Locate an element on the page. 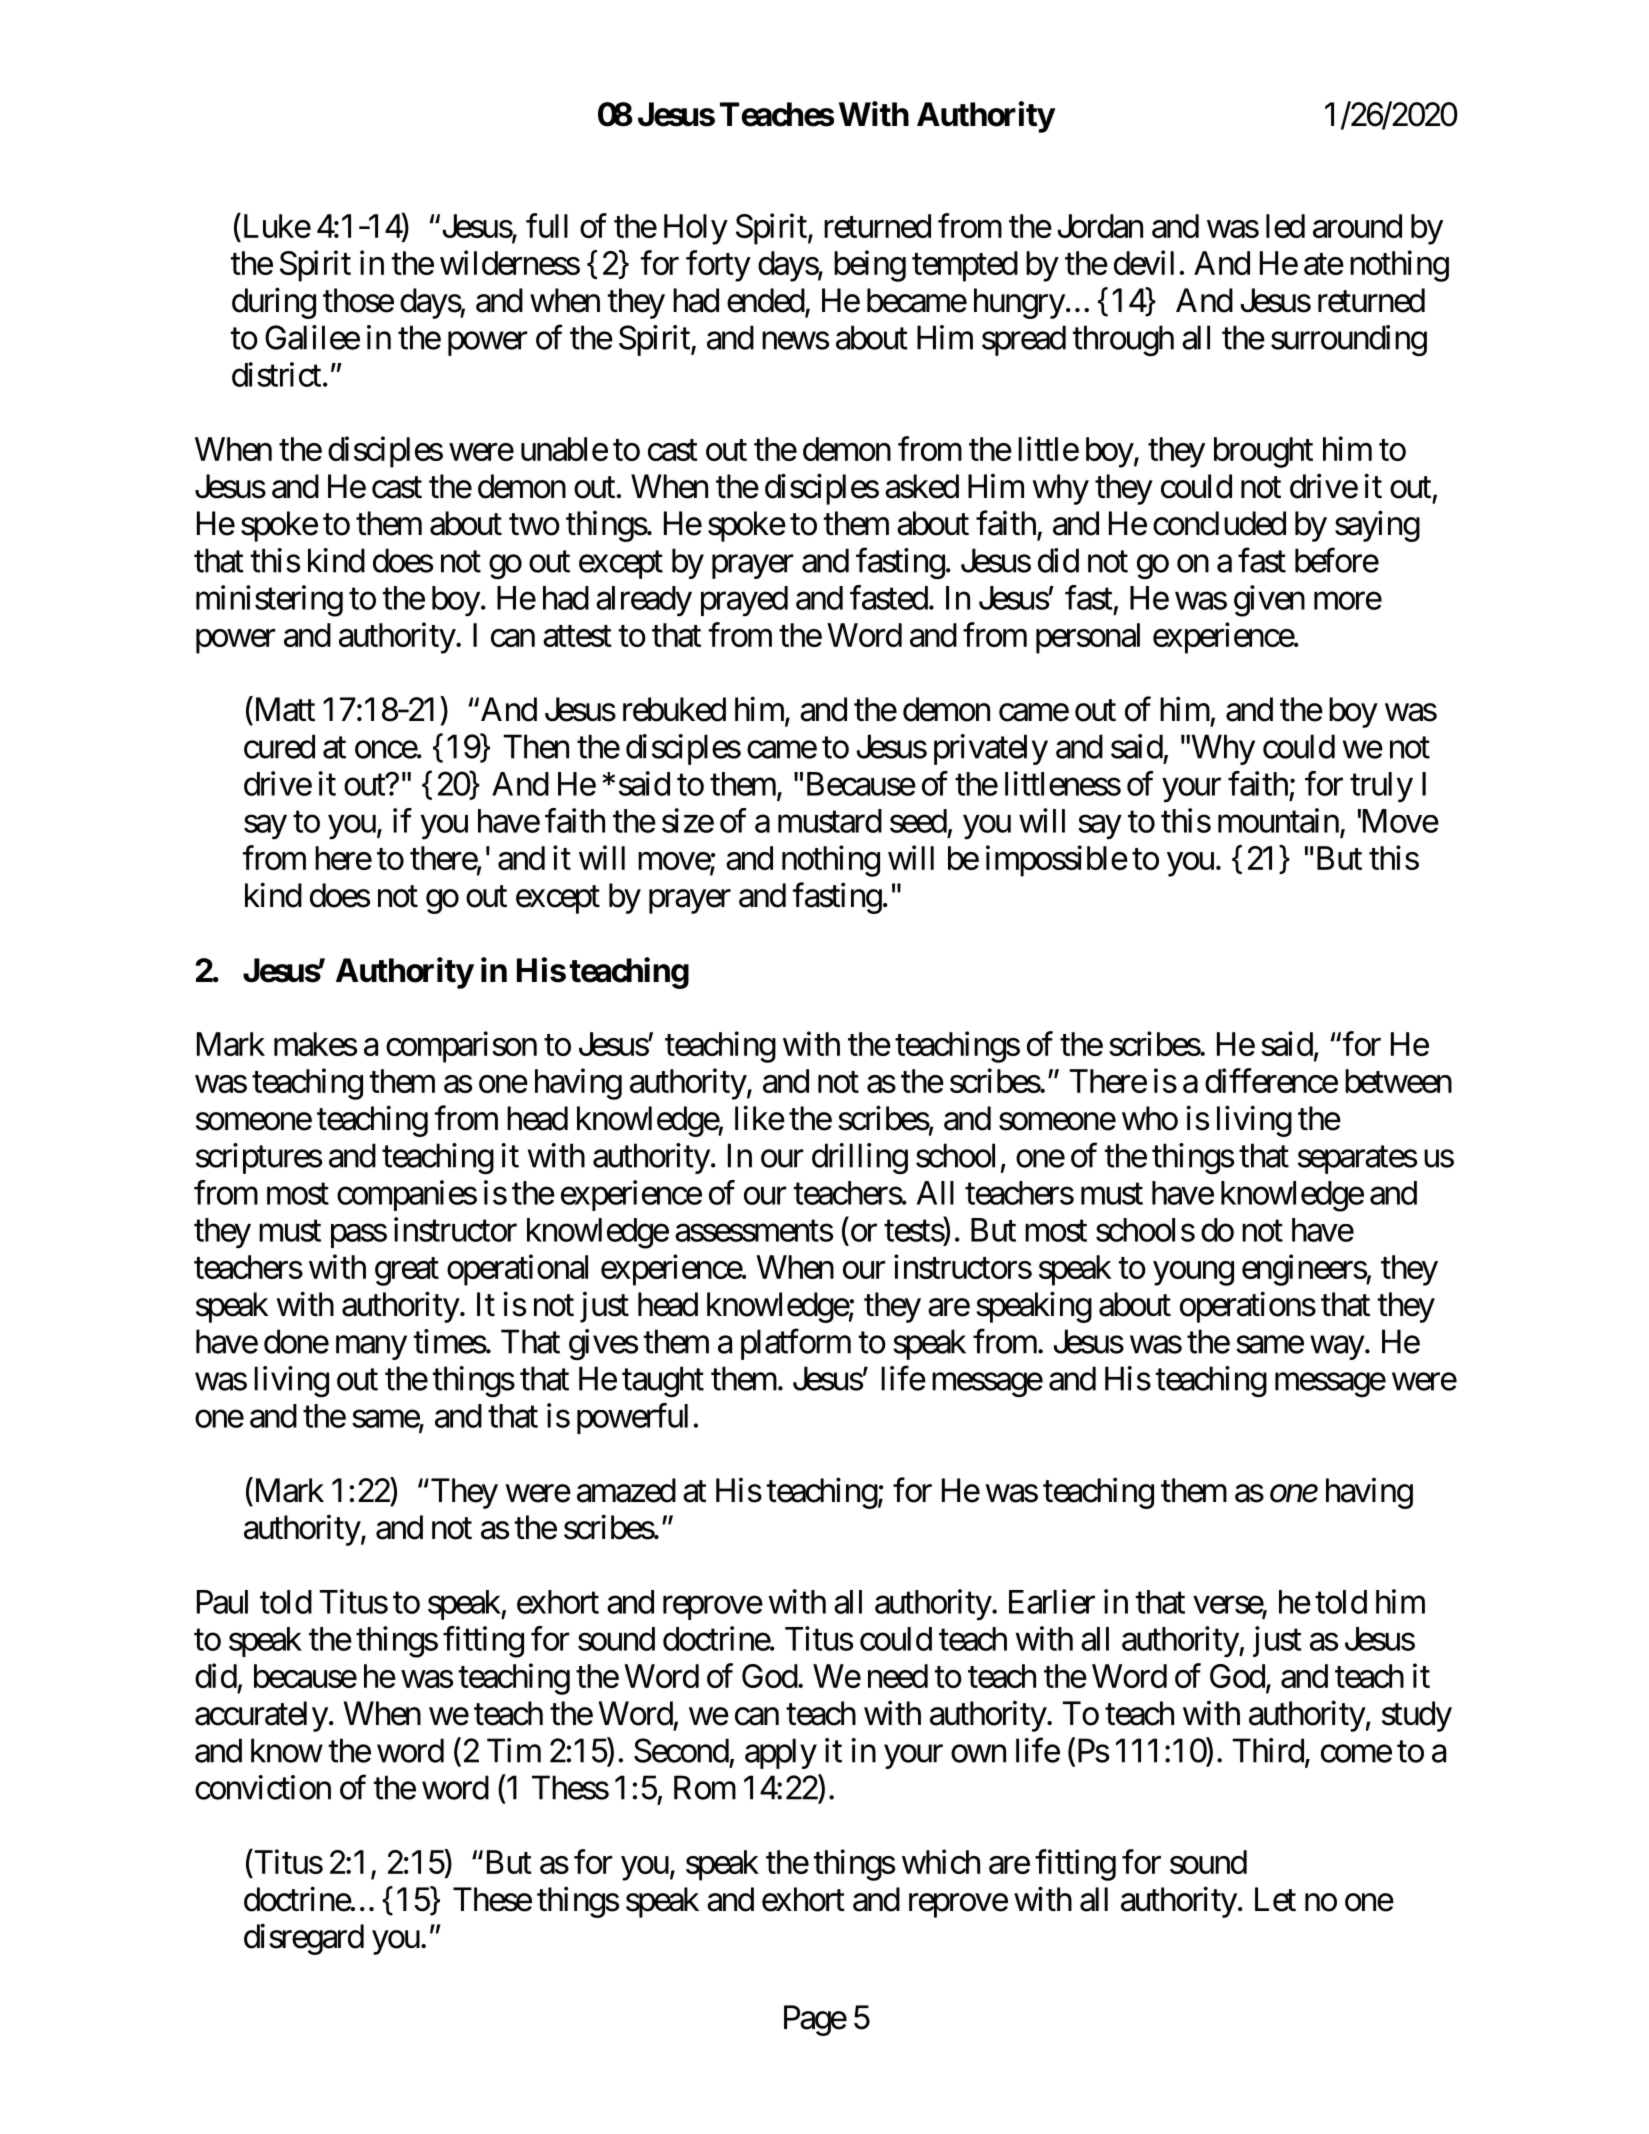 The height and width of the image is (2134, 1649). which is located at coordinates (941, 1861).
